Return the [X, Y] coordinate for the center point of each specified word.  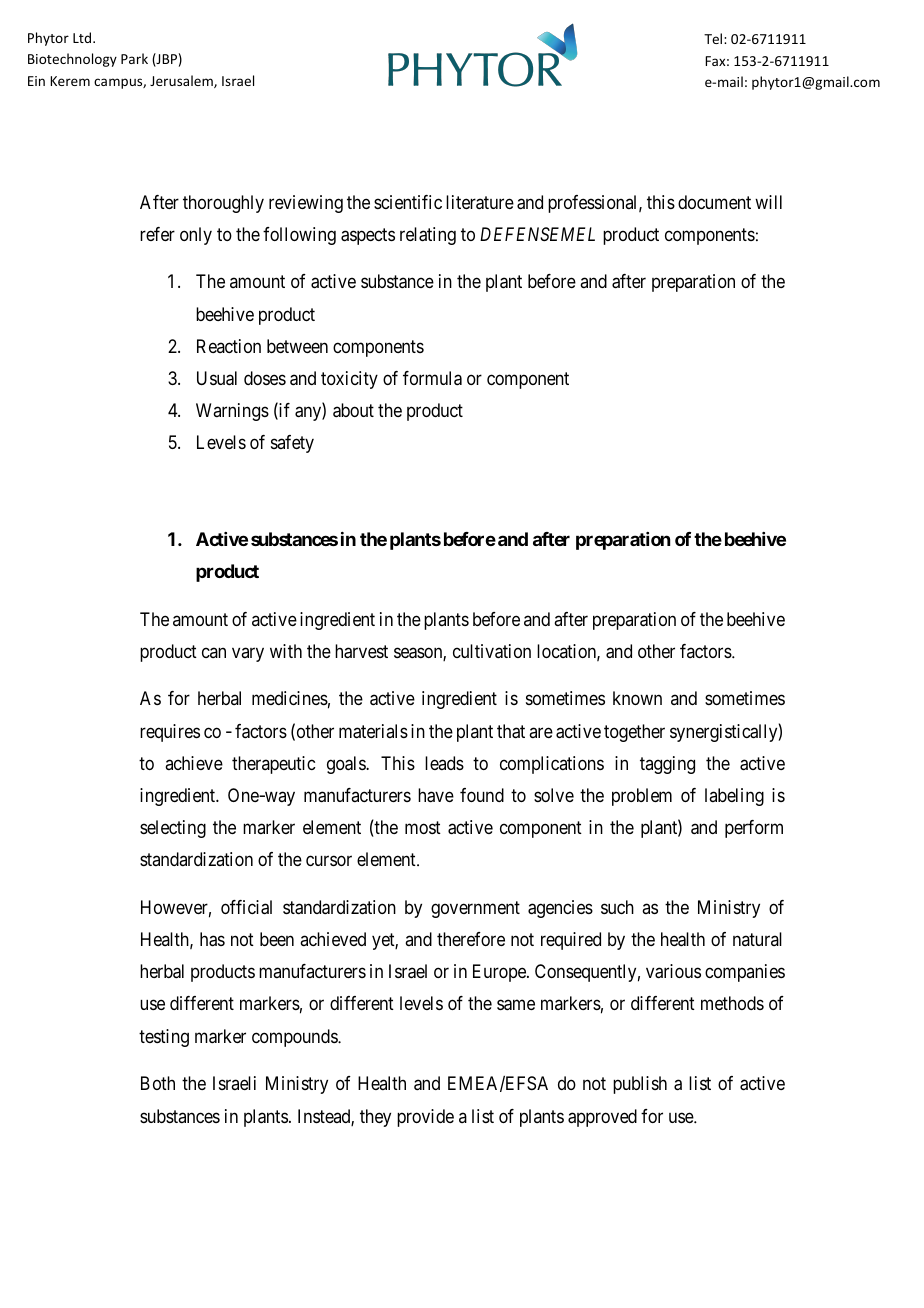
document [714, 202]
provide [425, 1118]
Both [158, 1083]
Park [134, 58]
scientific [408, 202]
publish [640, 1085]
